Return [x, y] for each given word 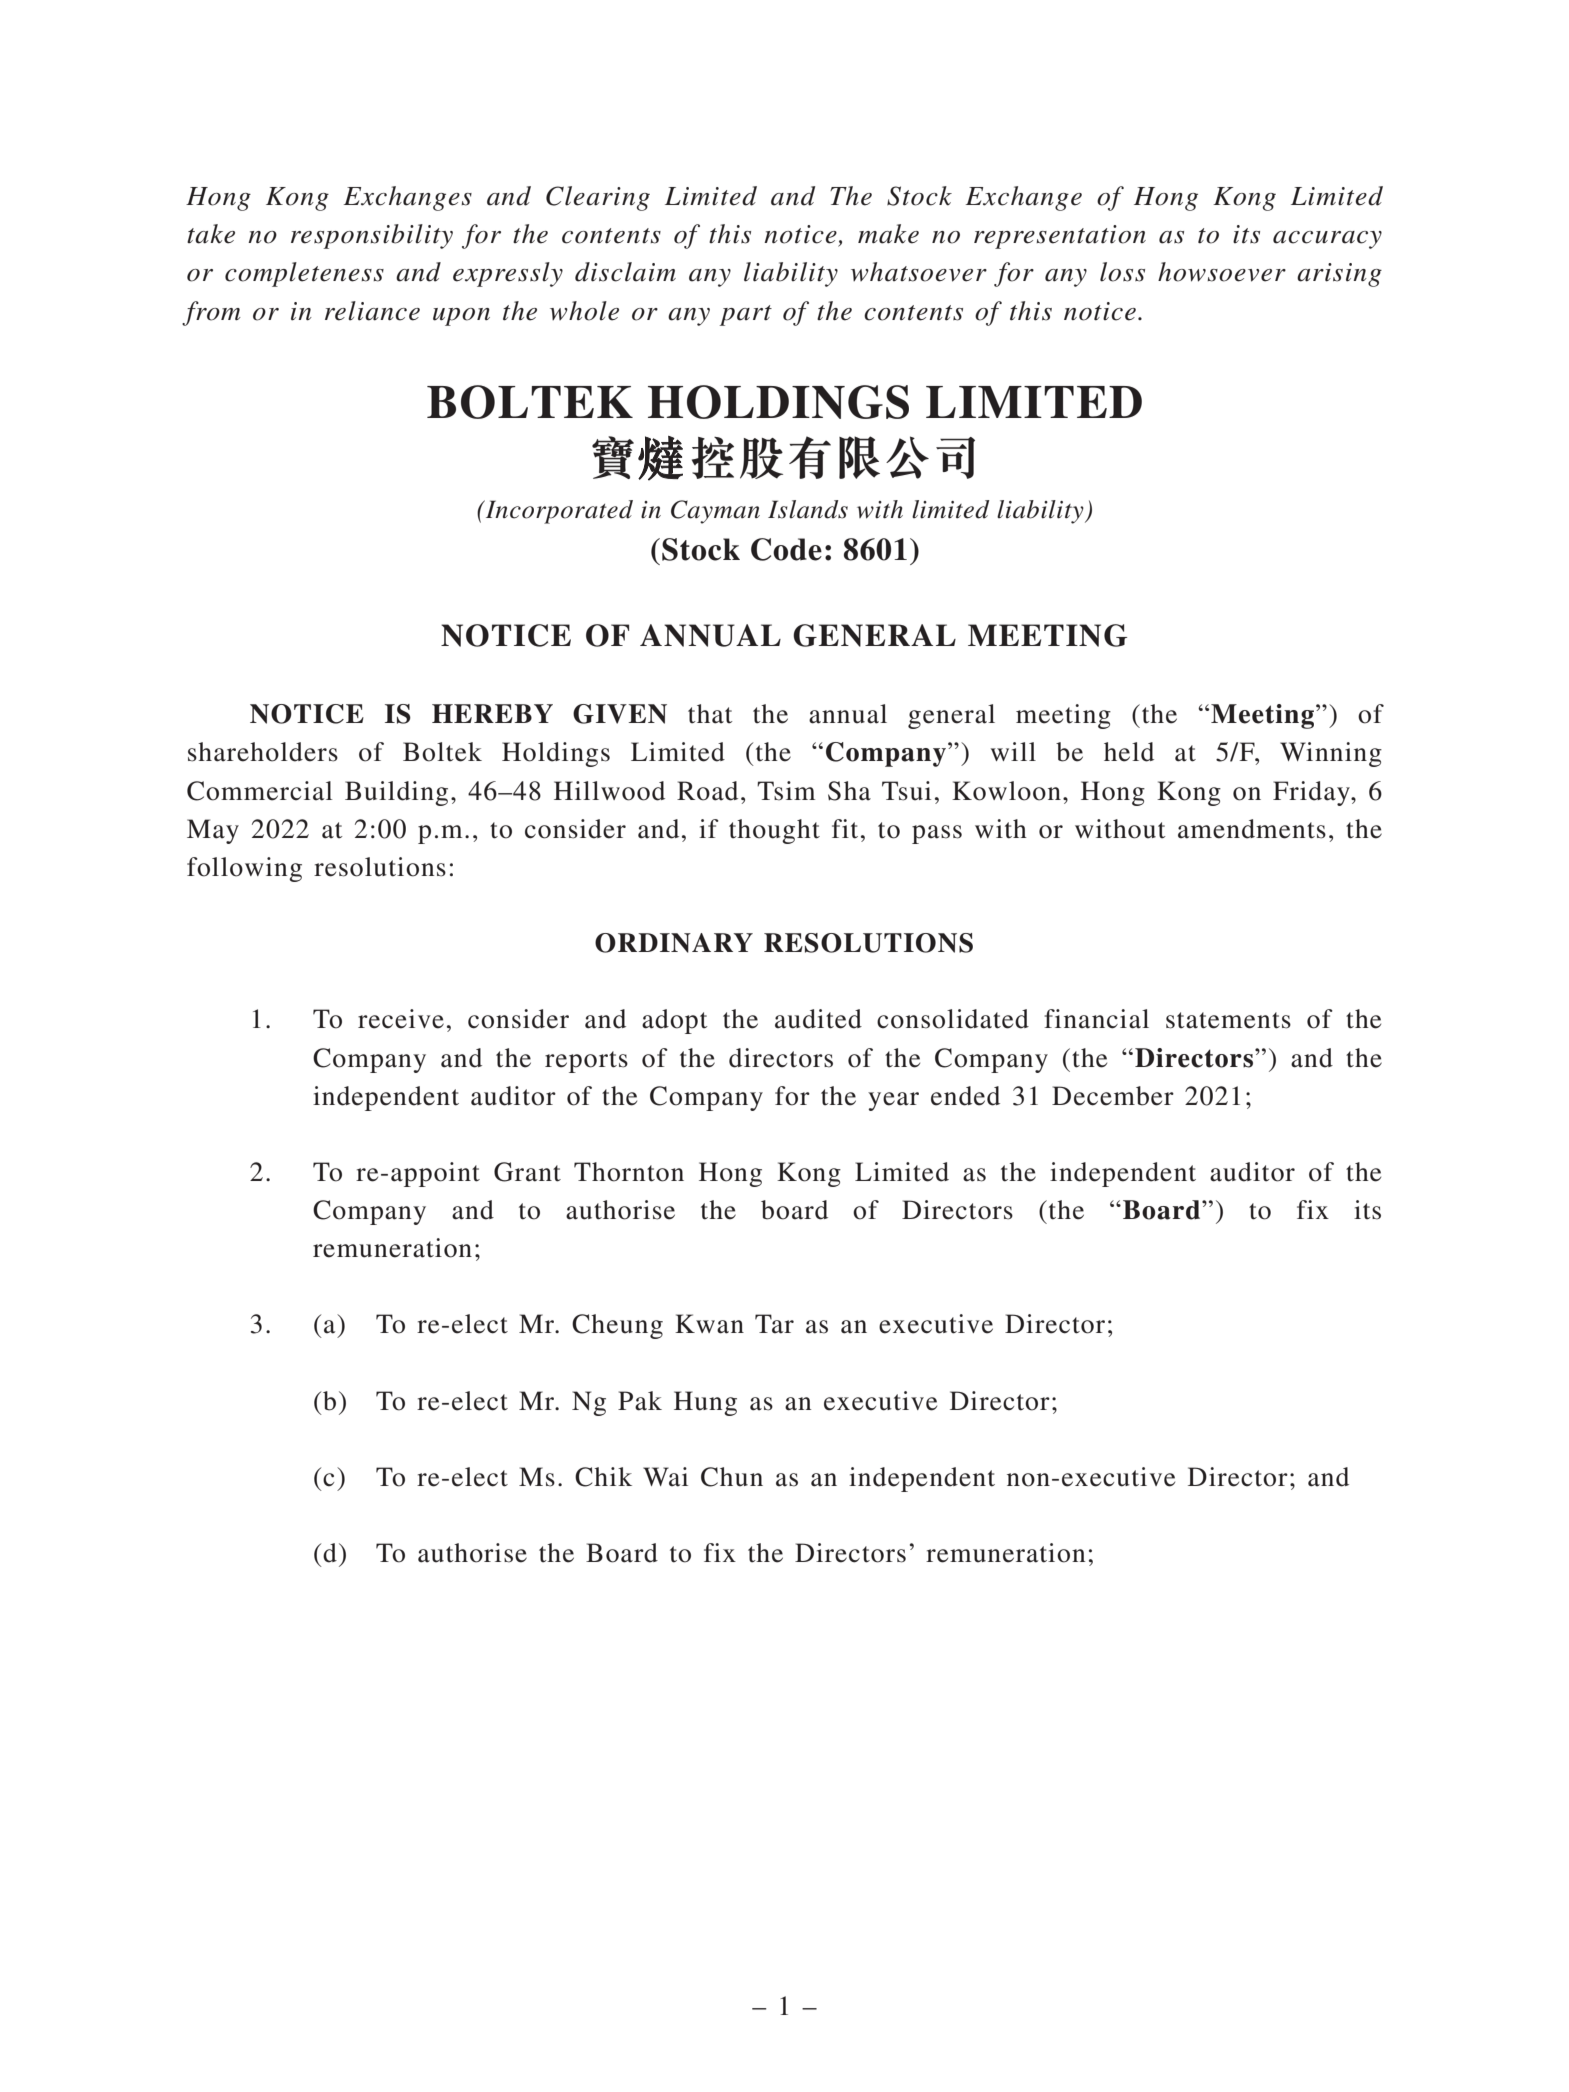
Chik [603, 1477]
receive [401, 1019]
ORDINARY [674, 943]
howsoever [1222, 272]
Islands [808, 509]
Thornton [629, 1172]
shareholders [263, 752]
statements [1228, 1020]
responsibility [372, 236]
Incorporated [558, 512]
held [1129, 752]
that [710, 714]
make [888, 234]
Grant [527, 1172]
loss [1122, 272]
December [1113, 1096]
